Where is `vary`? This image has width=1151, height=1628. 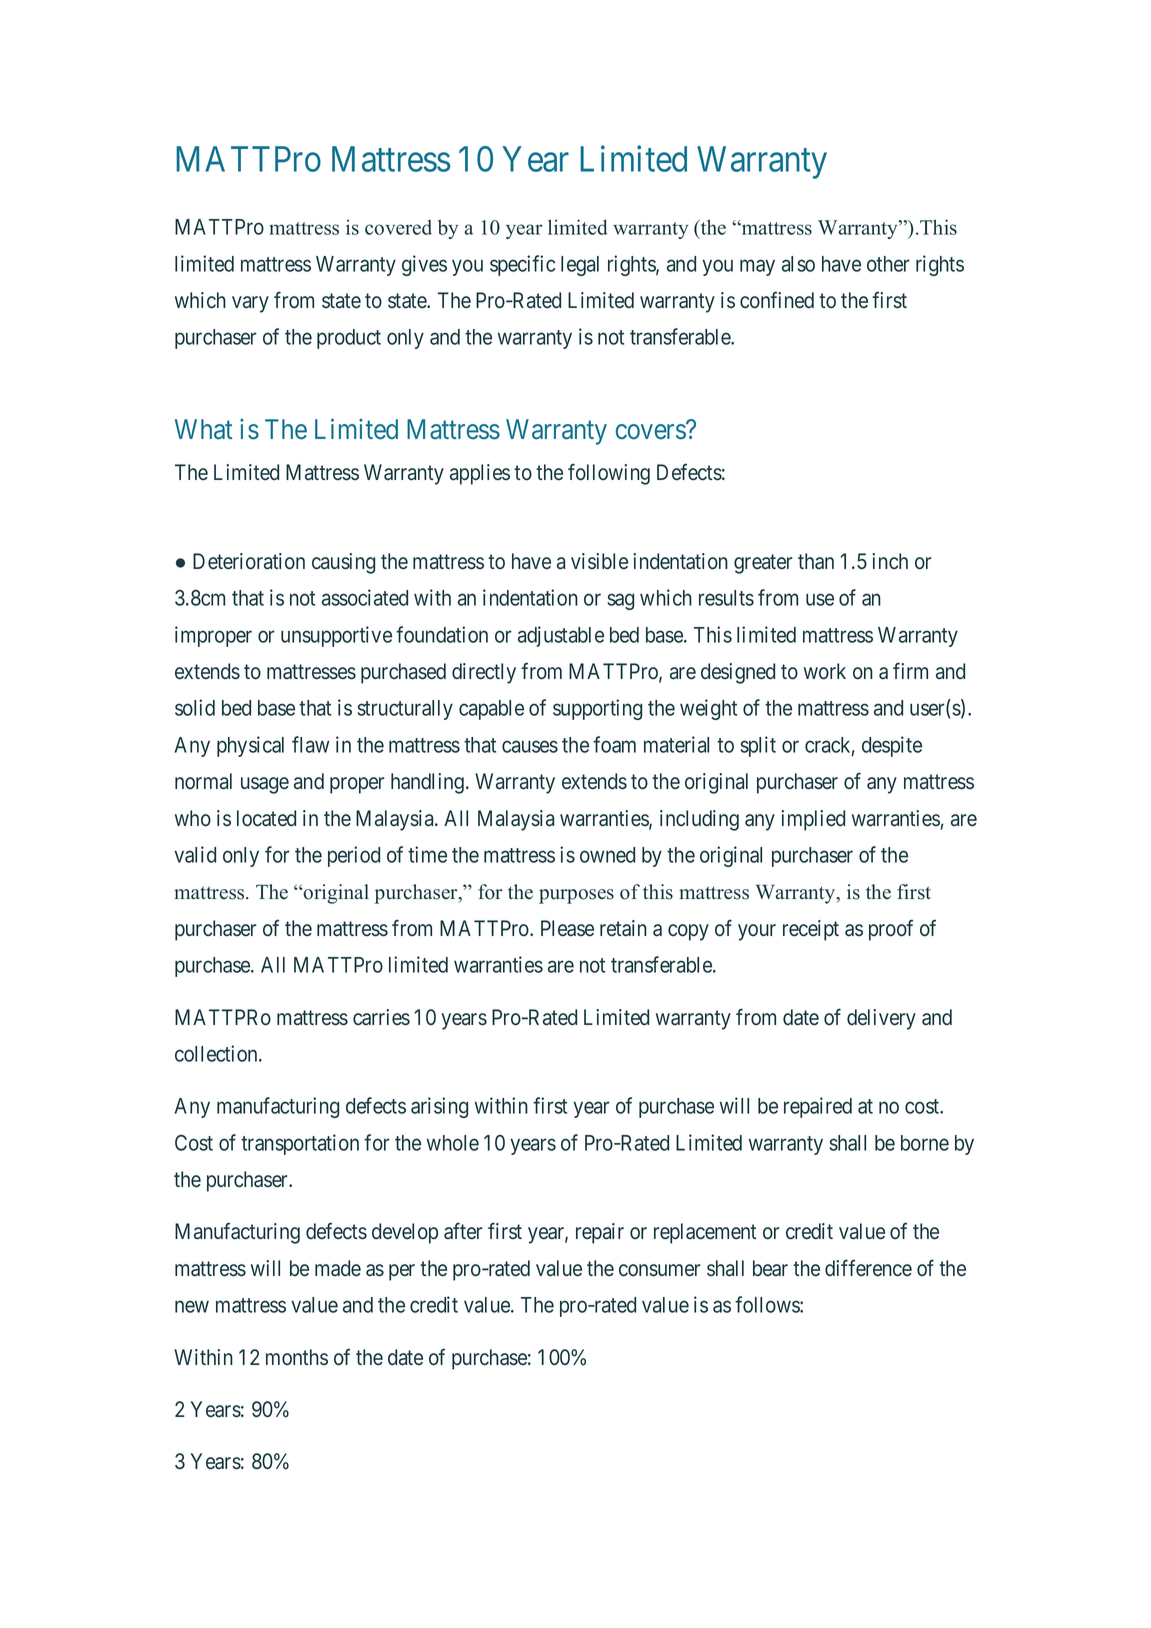
vary is located at coordinates (250, 304).
